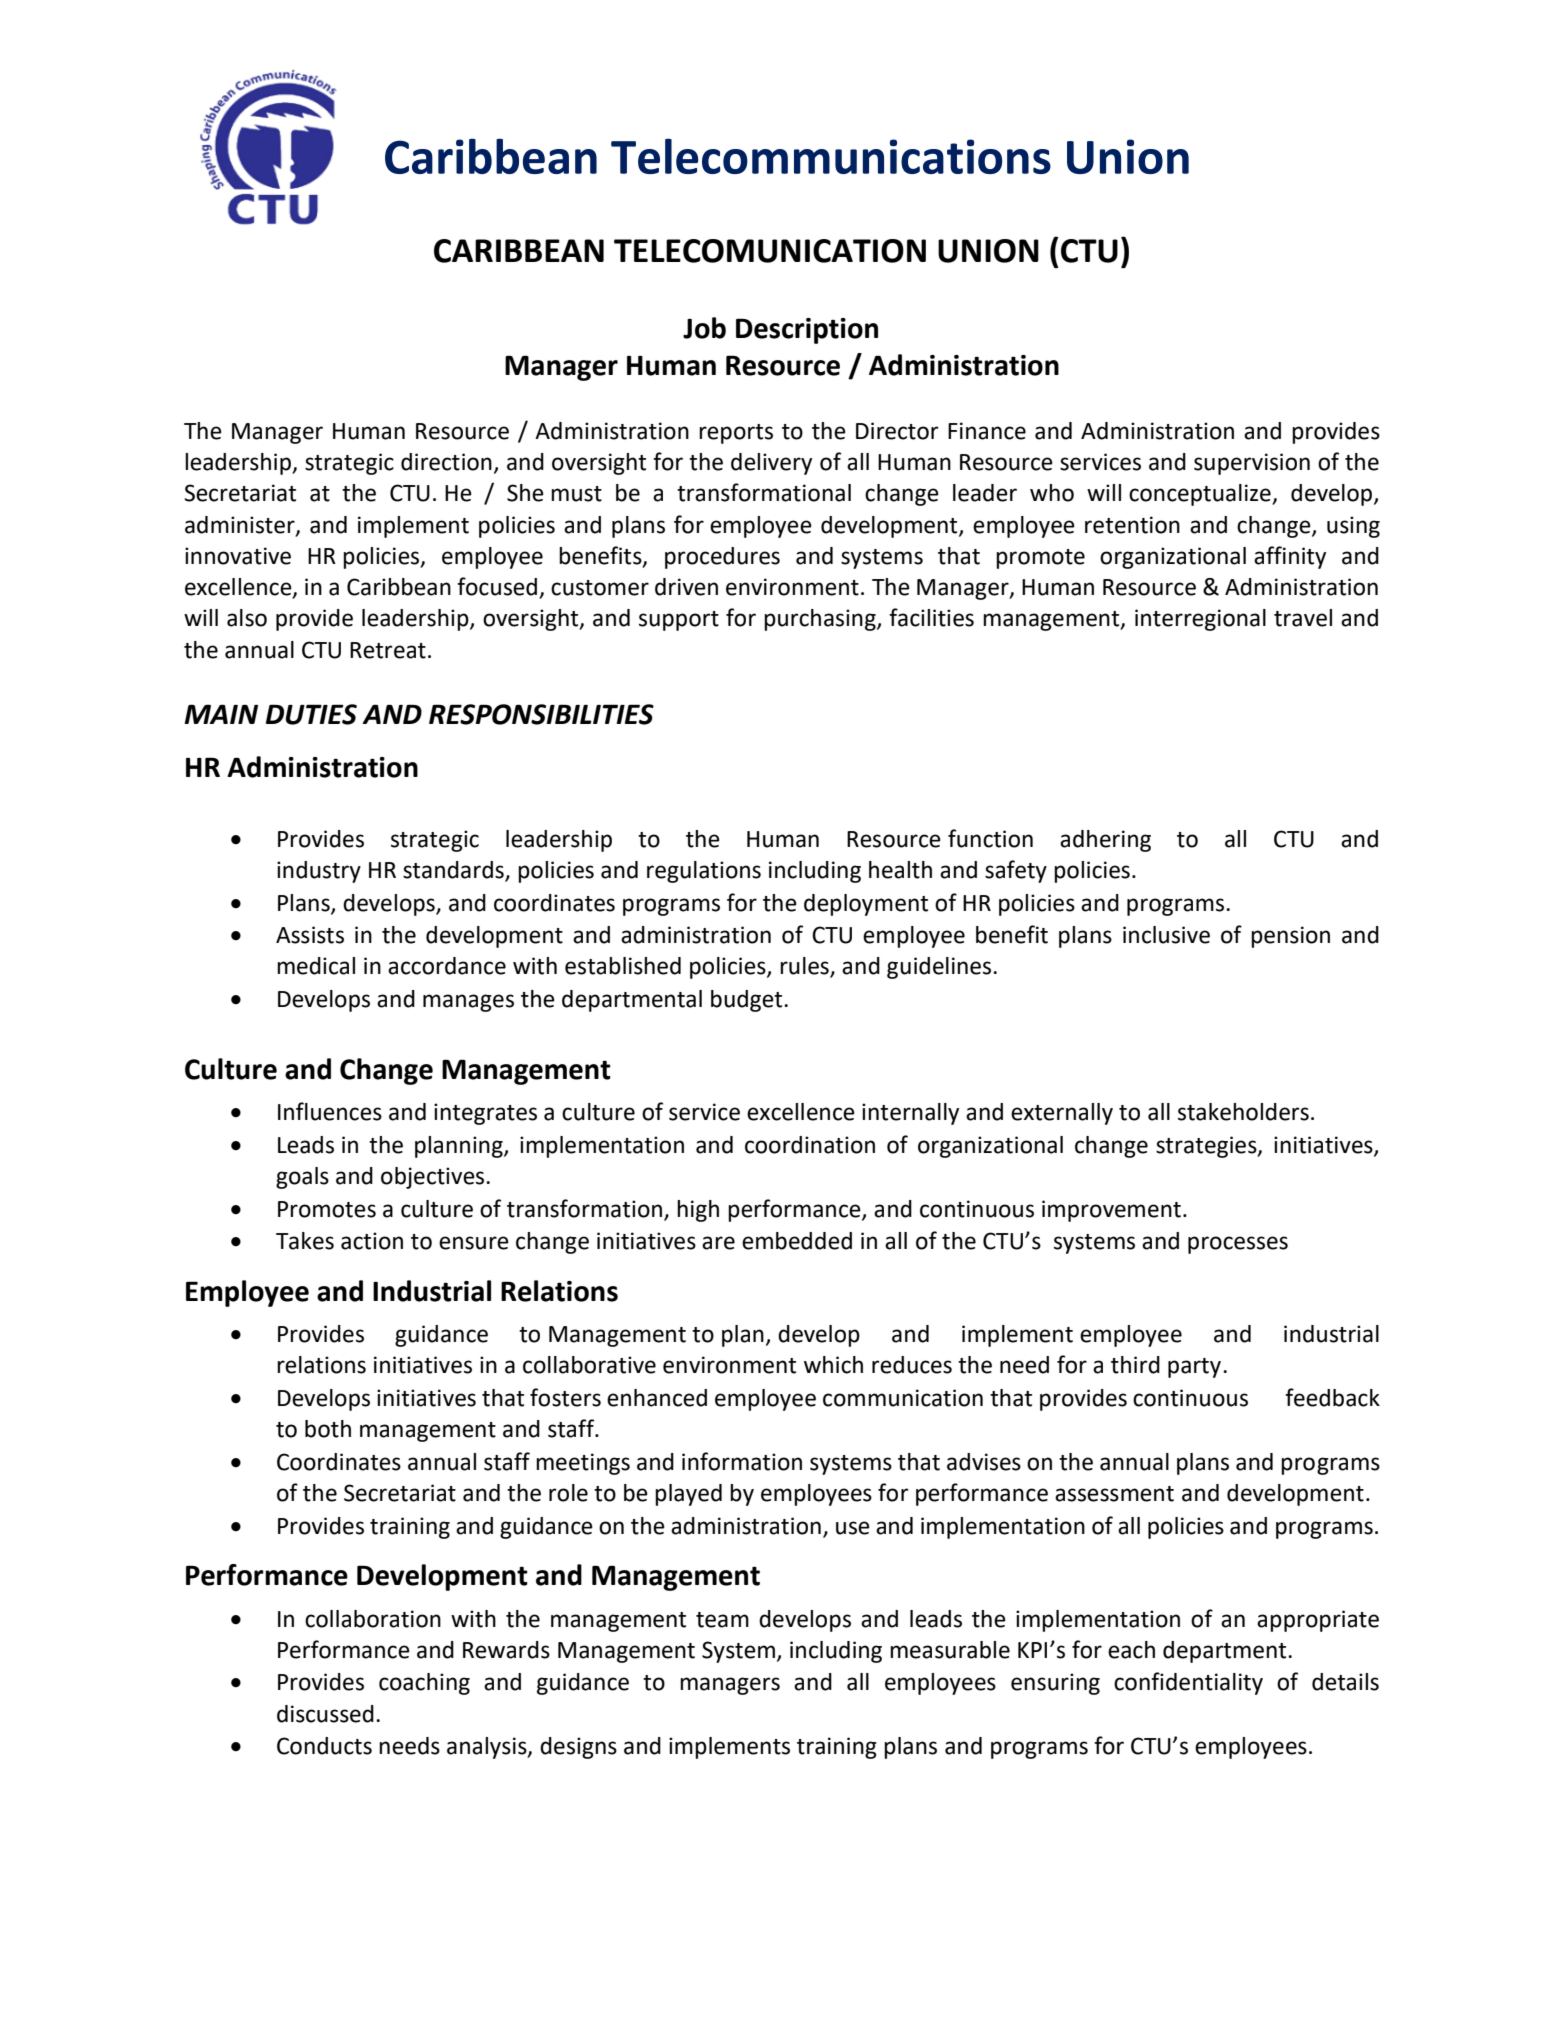 The width and height of the document is (1564, 2024). I want to click on confidentiality, so click(1188, 1683).
